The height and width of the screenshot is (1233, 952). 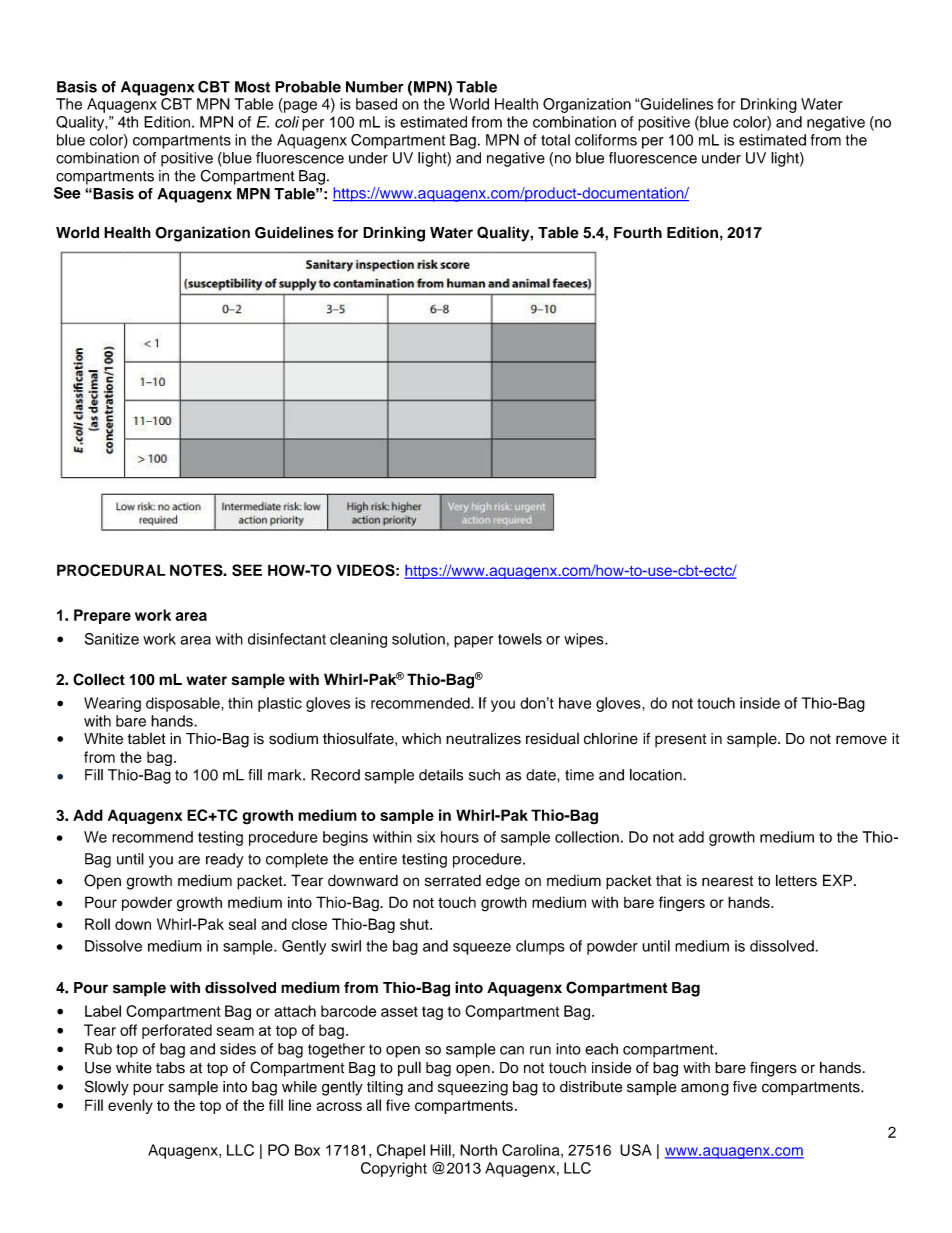 I want to click on North, so click(x=478, y=1150).
